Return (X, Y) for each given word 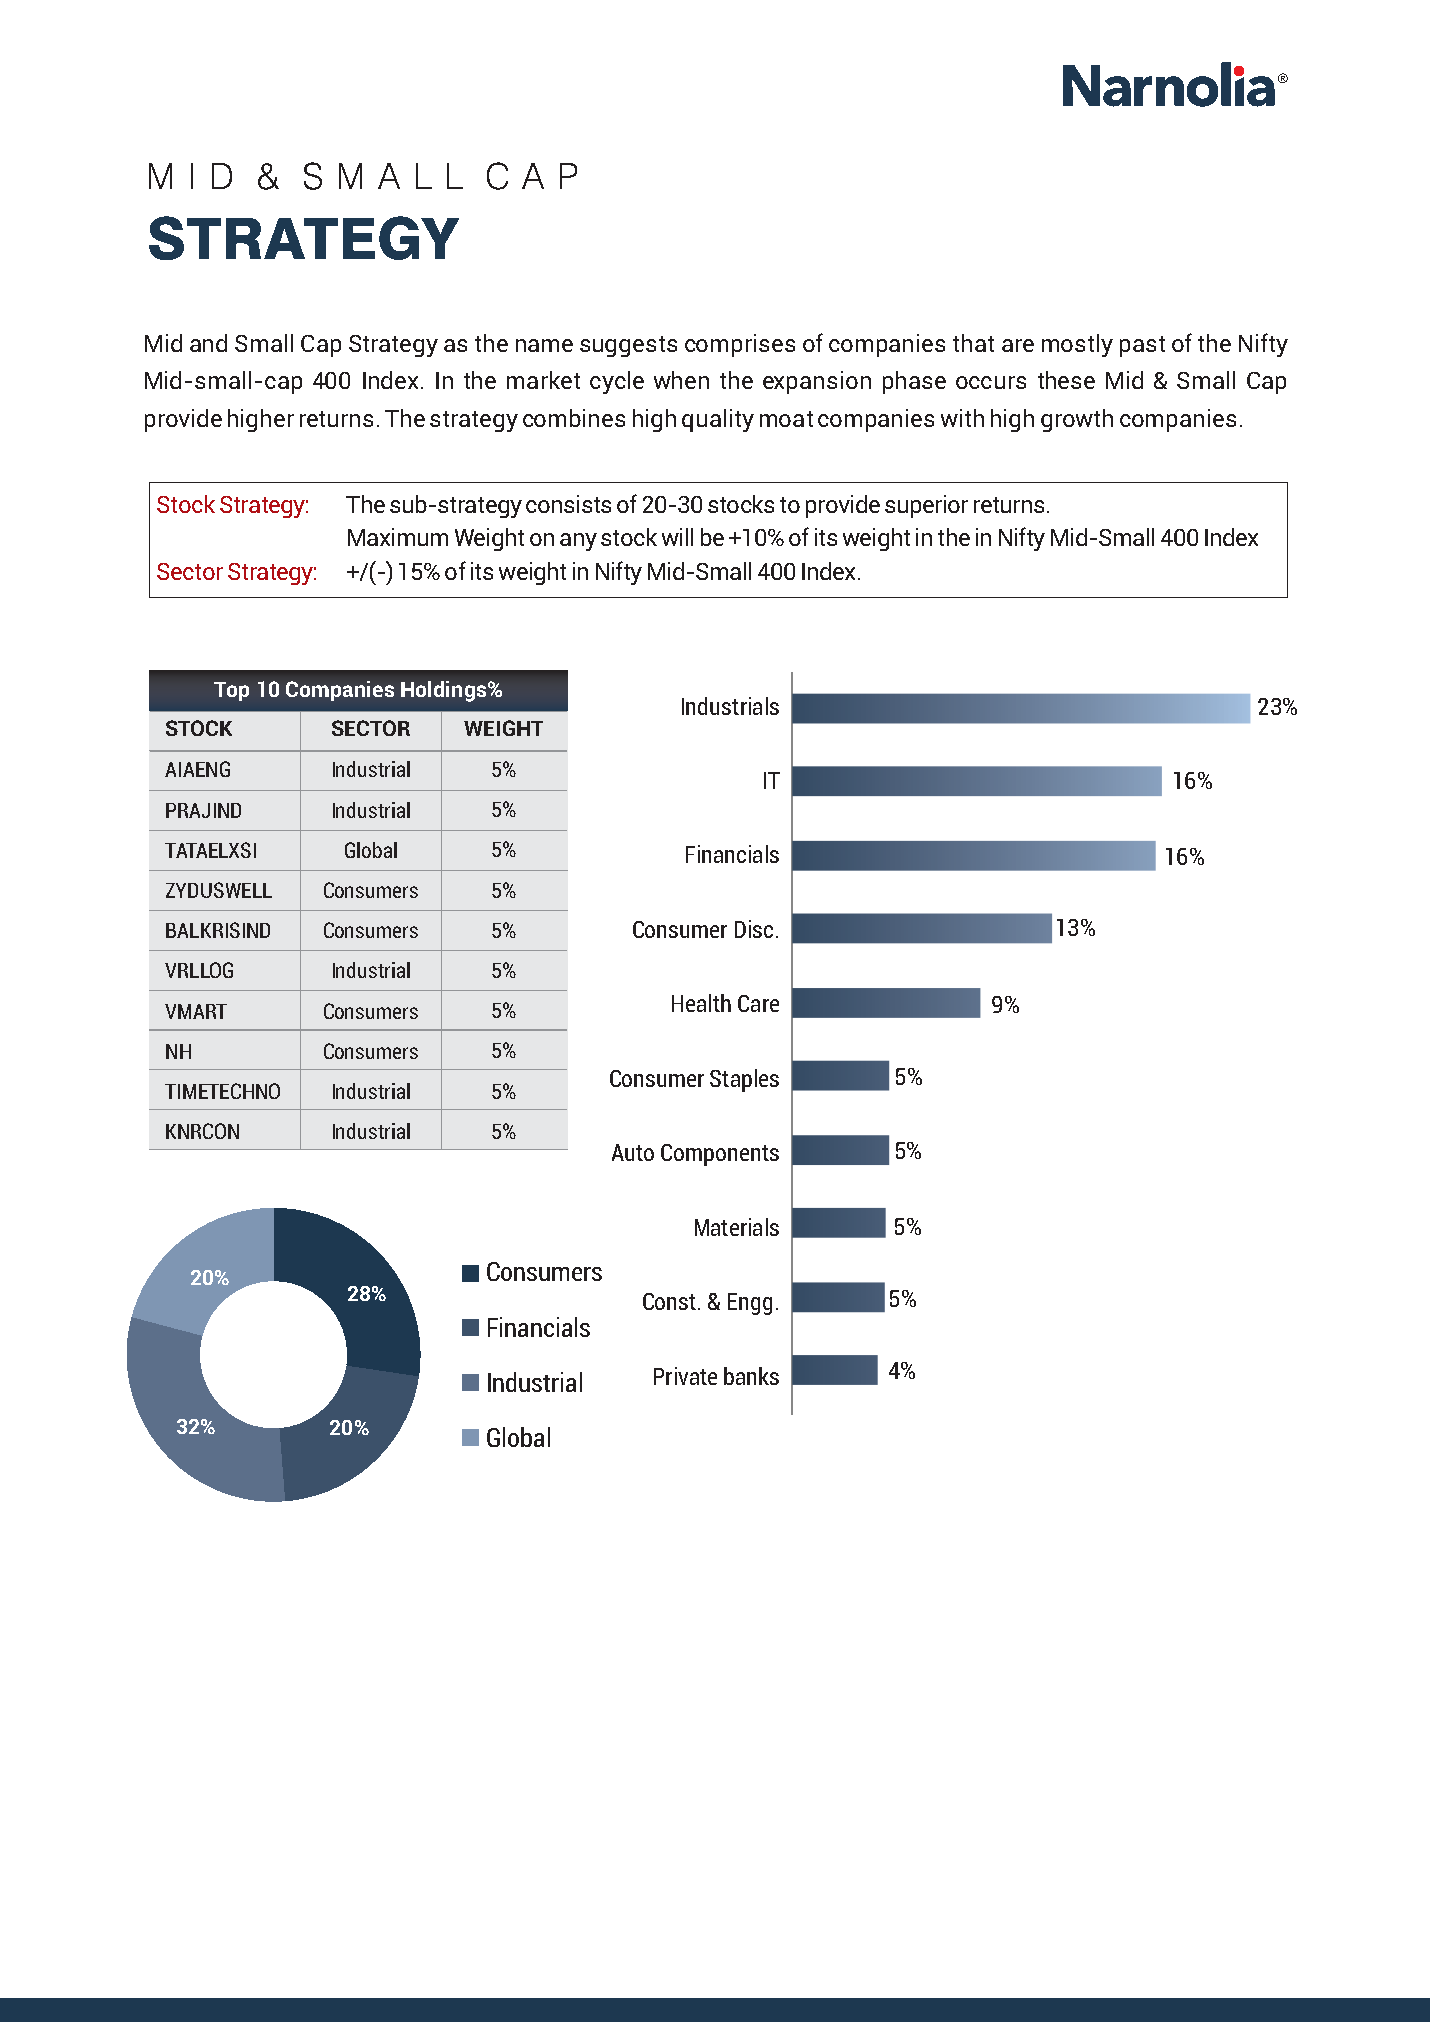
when (681, 380)
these (1066, 380)
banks (751, 1376)
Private (685, 1376)
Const (669, 1301)
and (208, 343)
